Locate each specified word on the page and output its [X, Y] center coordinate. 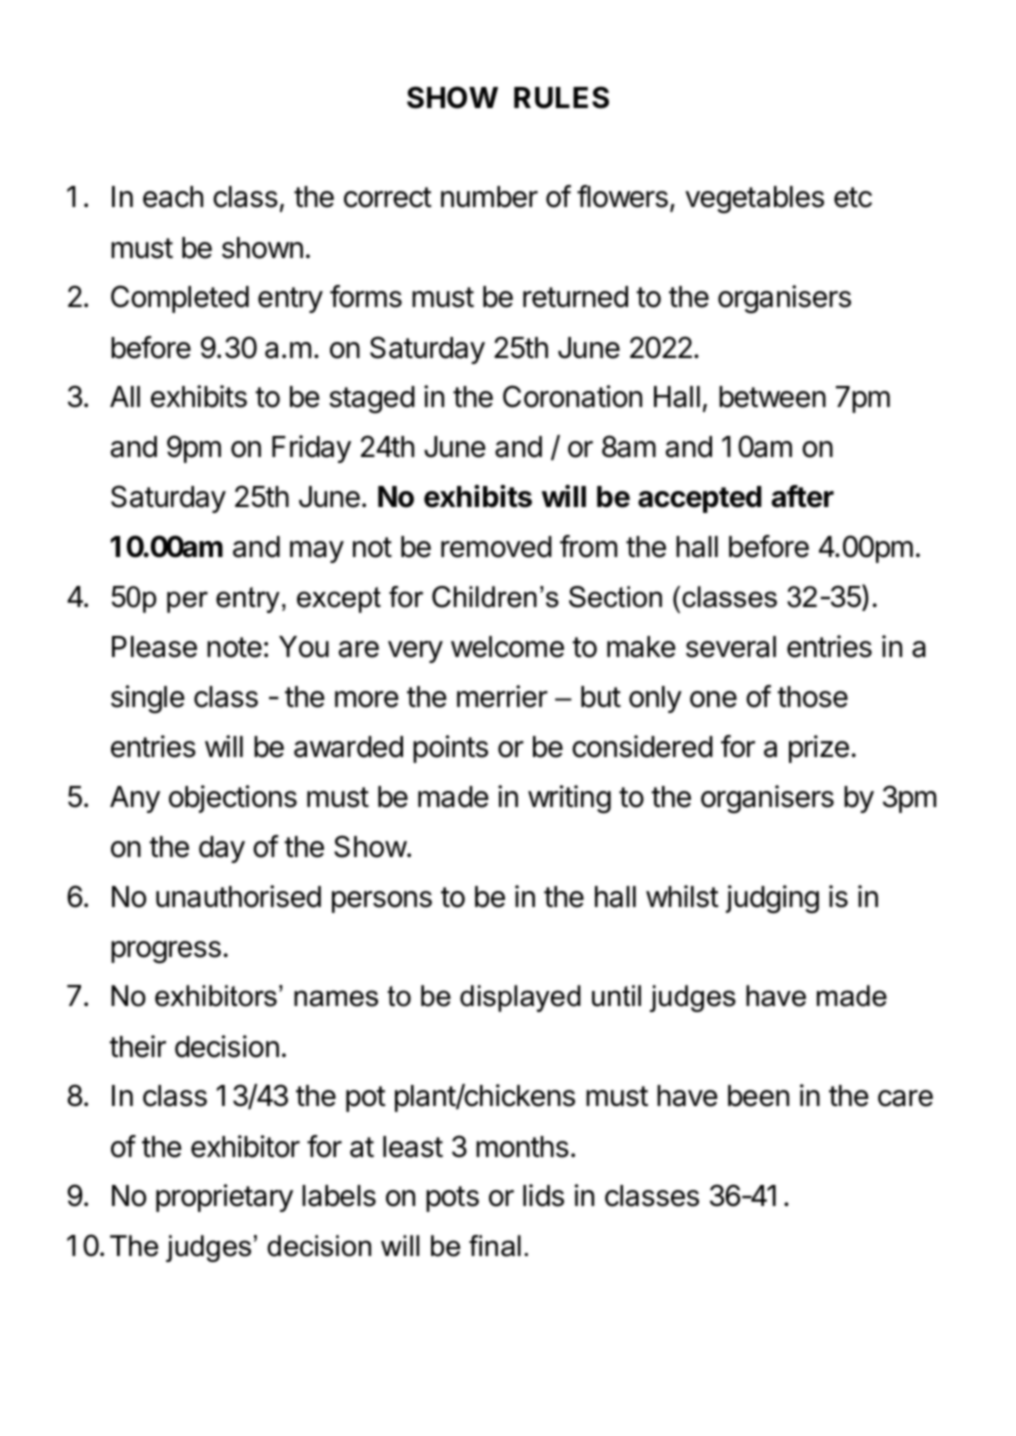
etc [853, 197]
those [812, 697]
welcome [507, 647]
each [173, 197]
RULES [561, 97]
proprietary [224, 1198]
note [234, 647]
